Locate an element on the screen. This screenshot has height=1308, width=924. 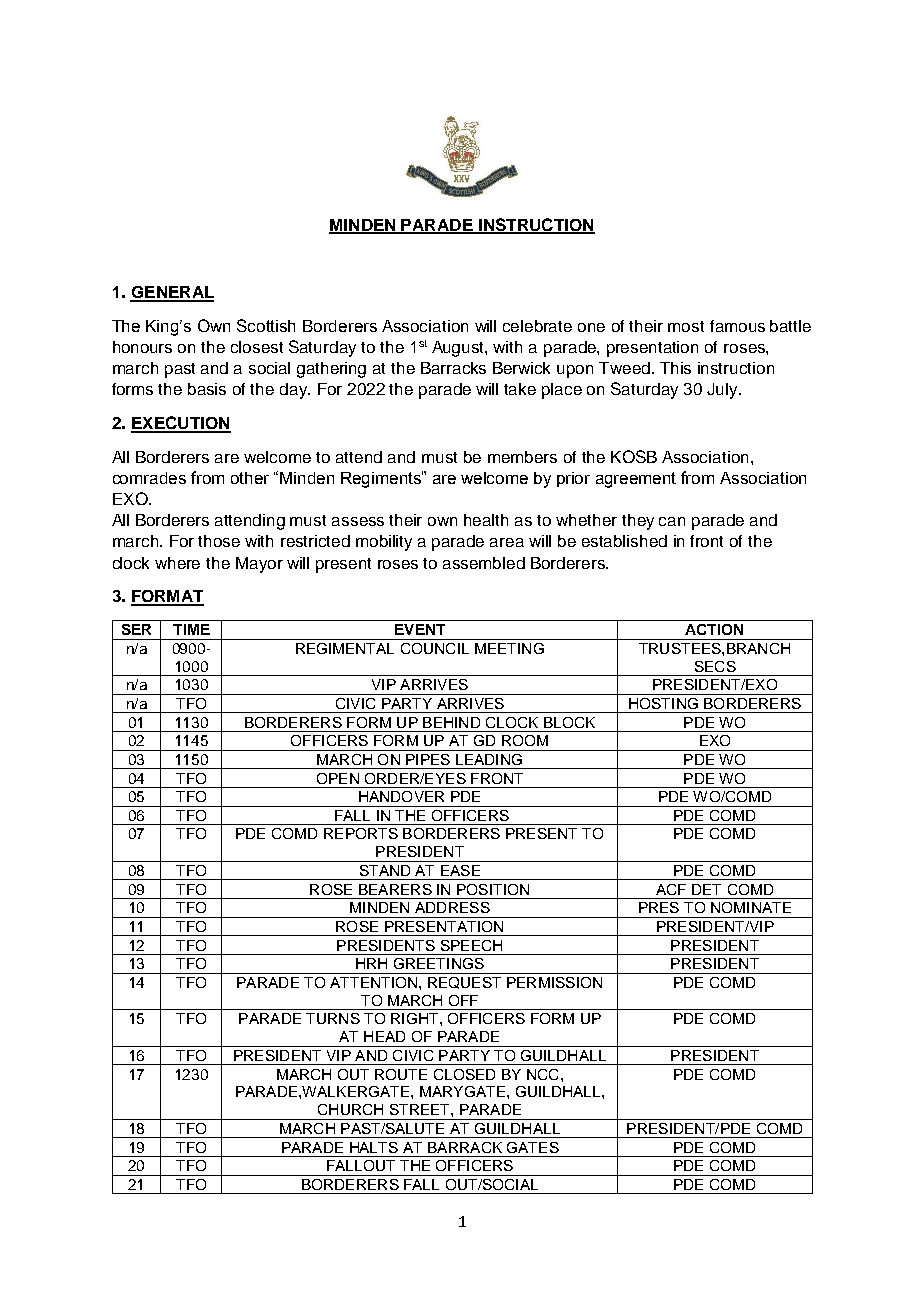
Scottish is located at coordinates (266, 325).
